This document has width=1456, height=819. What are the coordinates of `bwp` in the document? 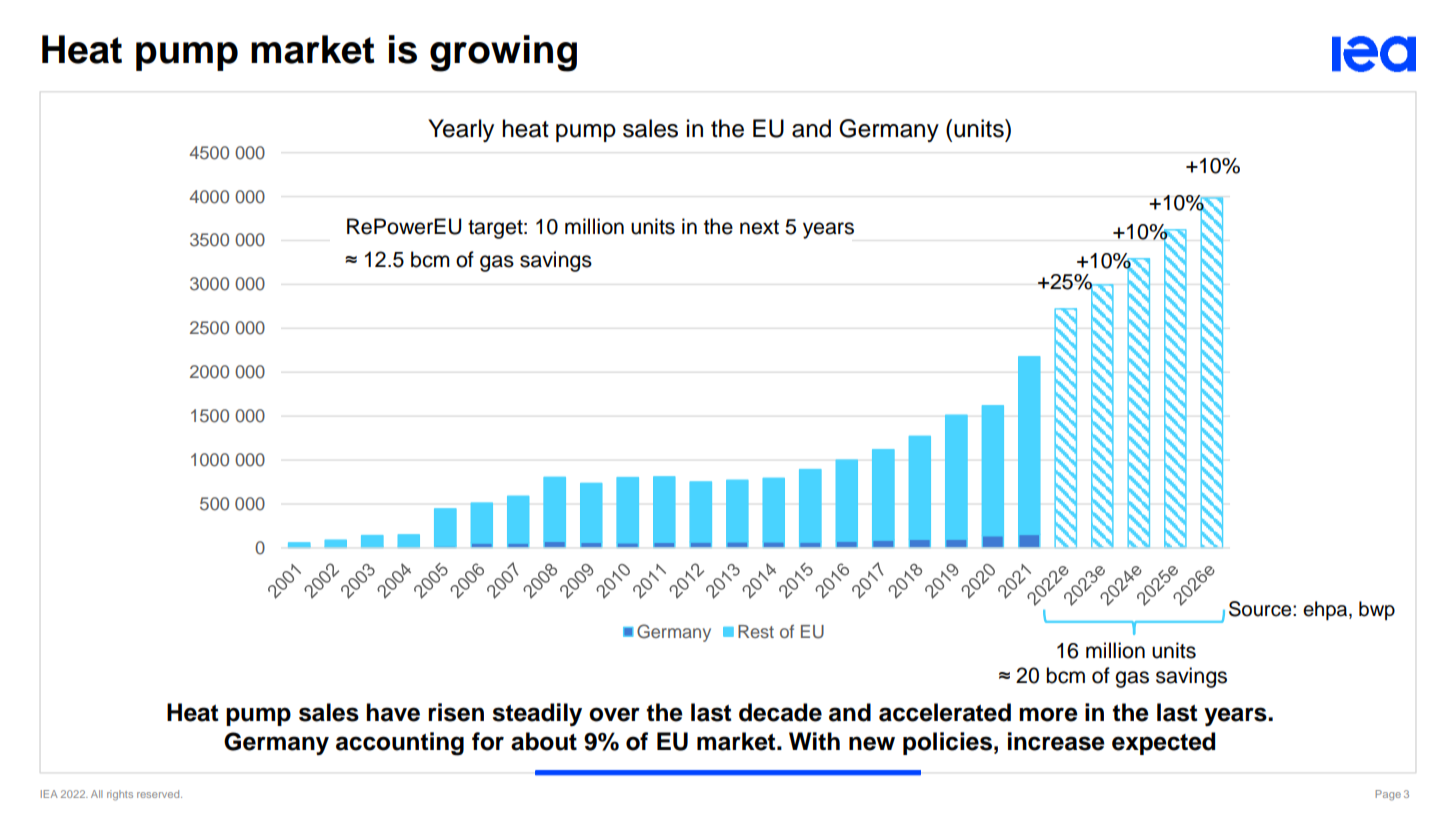 It's located at (1377, 610).
